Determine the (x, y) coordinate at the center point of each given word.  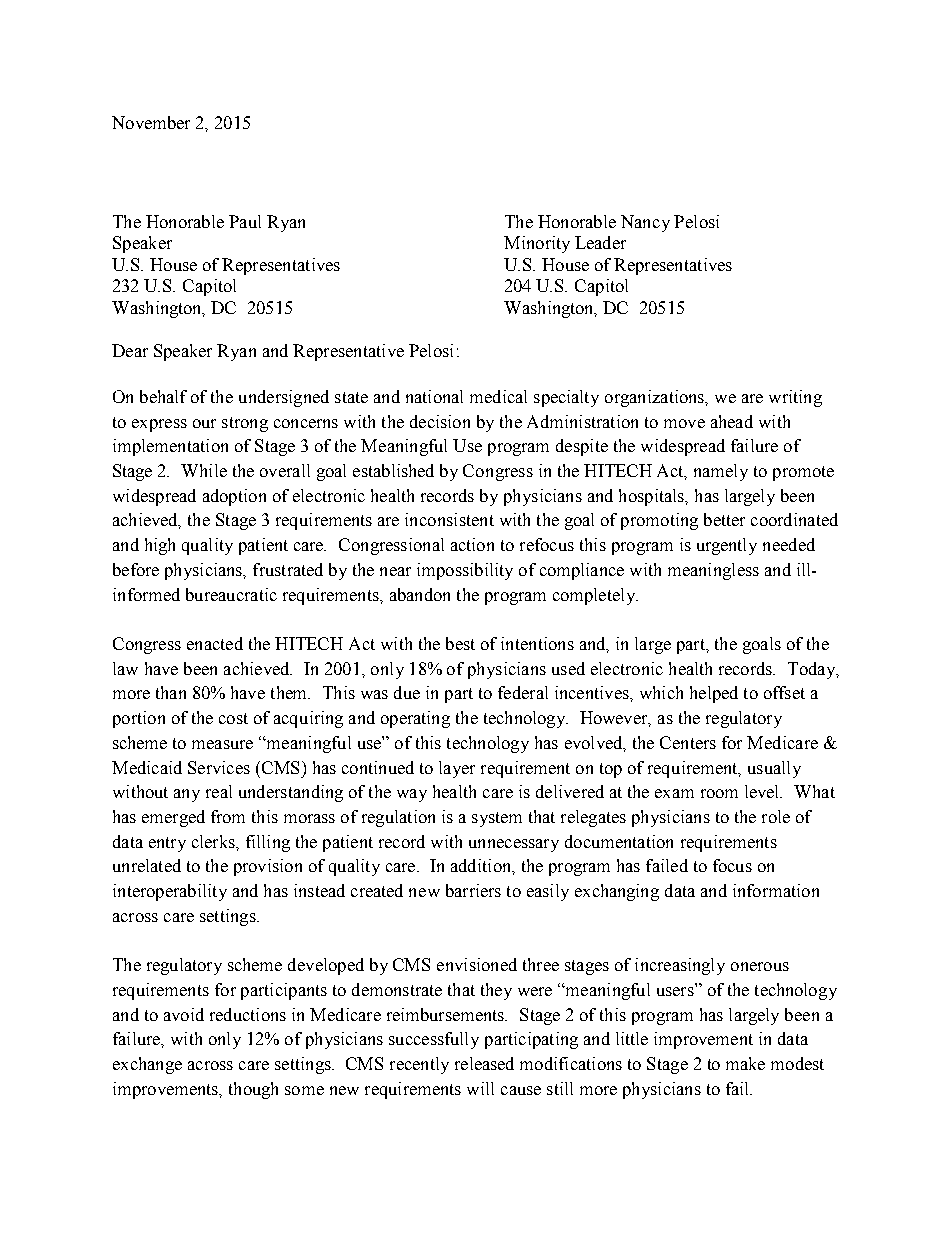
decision (440, 421)
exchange (147, 1065)
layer (457, 769)
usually (774, 769)
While (204, 470)
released (484, 1063)
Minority (537, 244)
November (151, 122)
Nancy (645, 223)
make (745, 1063)
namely (721, 472)
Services (219, 767)
